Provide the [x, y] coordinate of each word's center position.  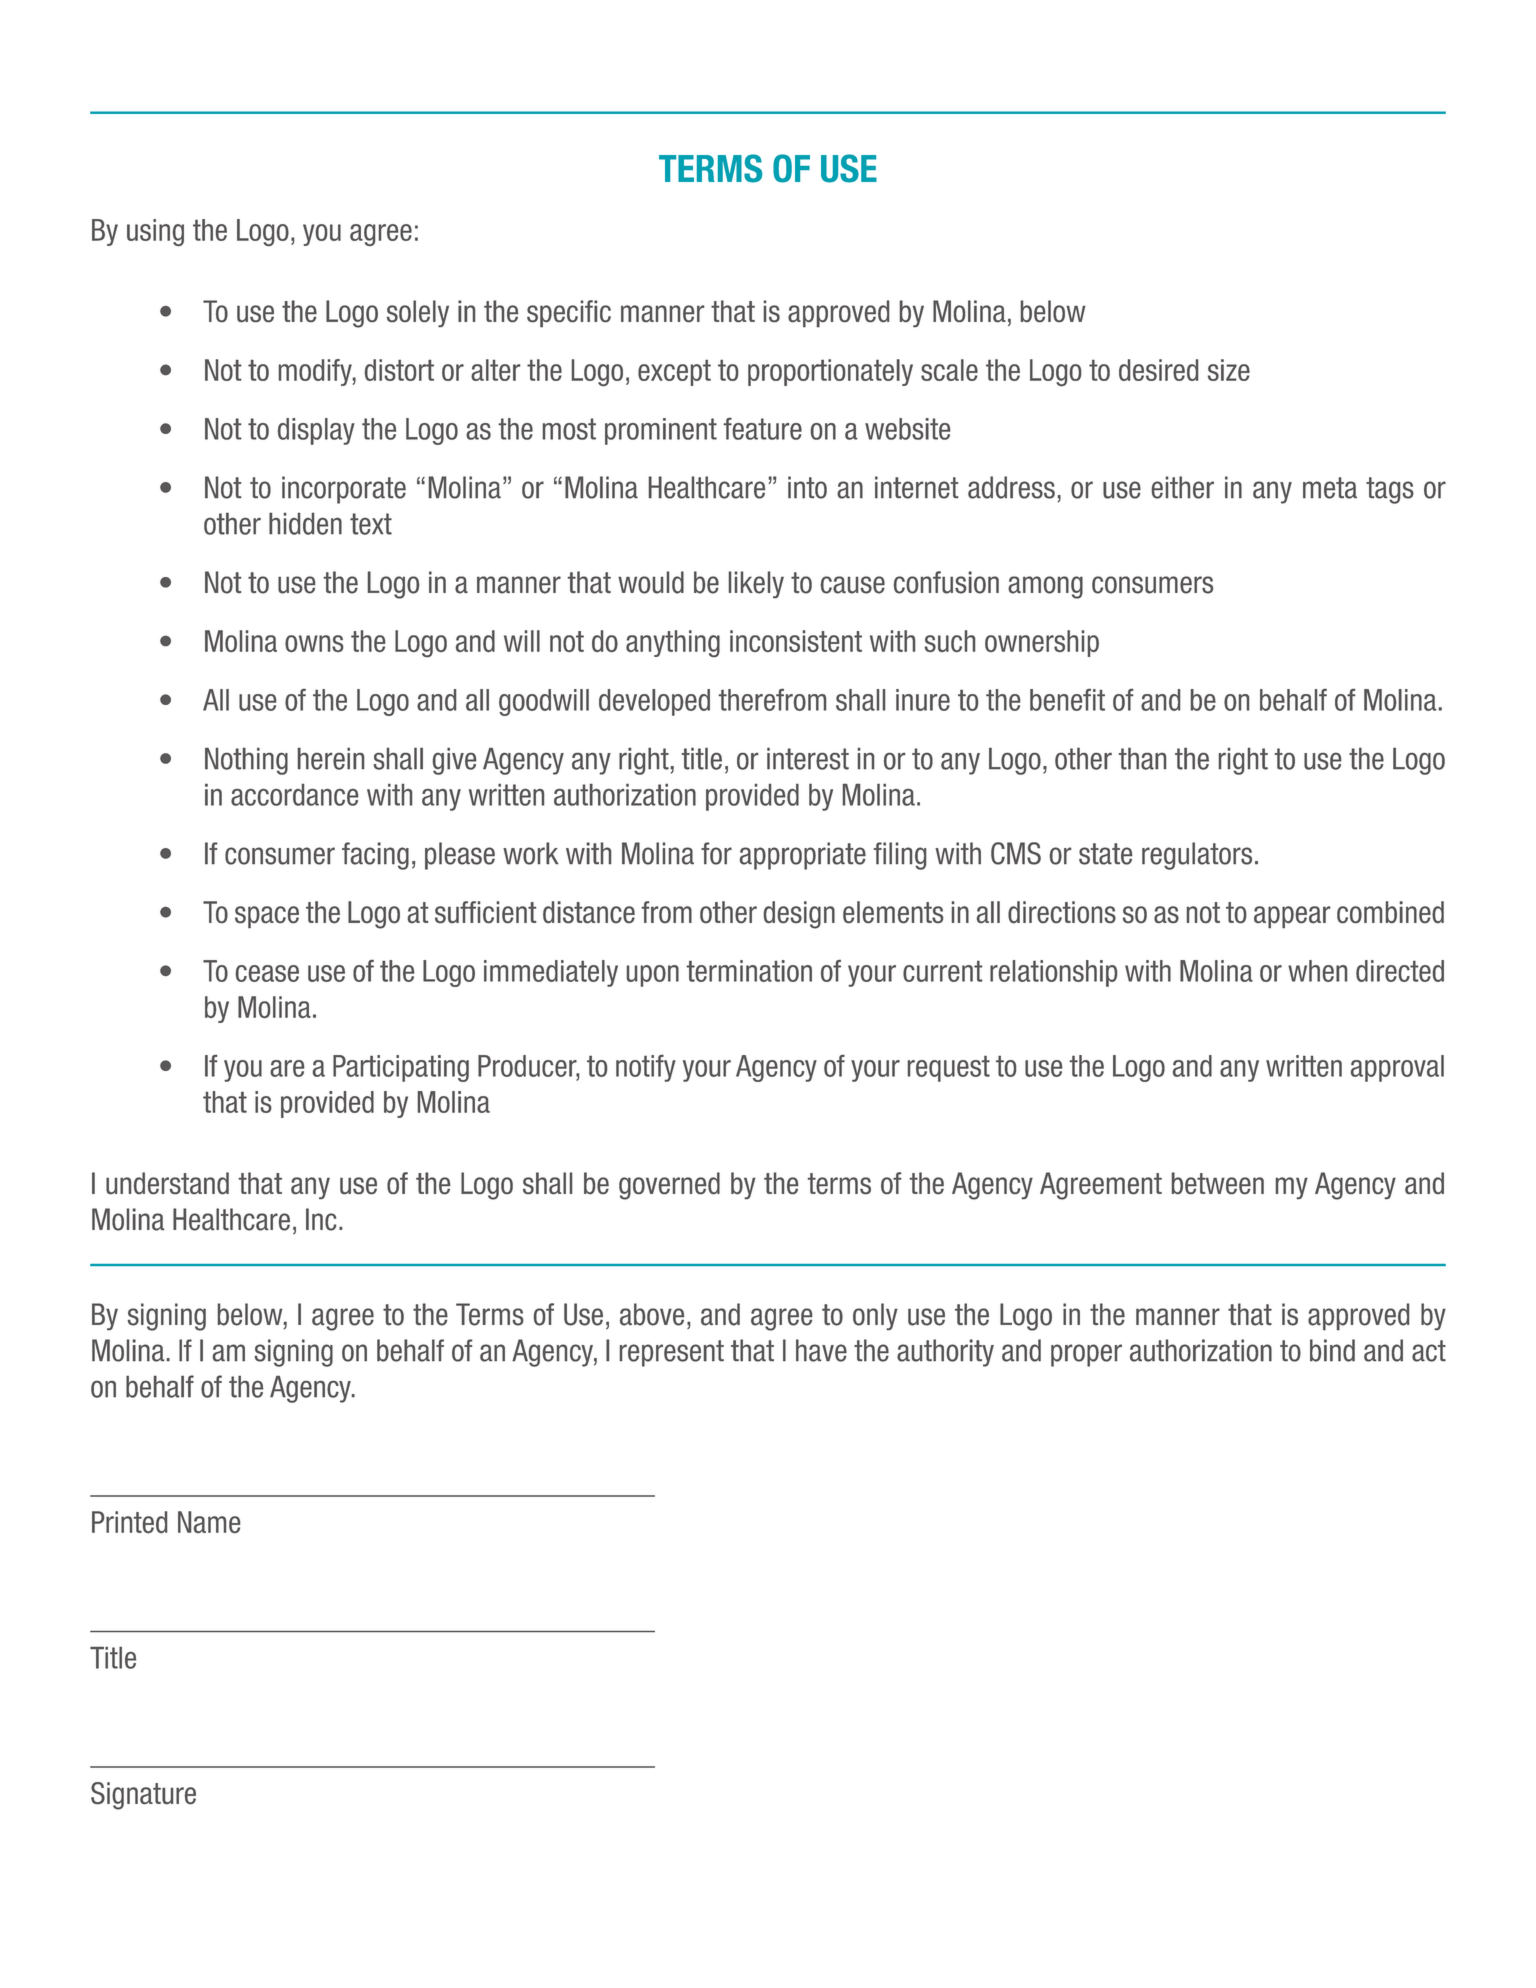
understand [167, 1183]
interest [808, 759]
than [1142, 759]
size [1229, 370]
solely [418, 313]
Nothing [246, 761]
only [875, 1316]
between [1218, 1183]
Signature [143, 1796]
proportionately [830, 372]
